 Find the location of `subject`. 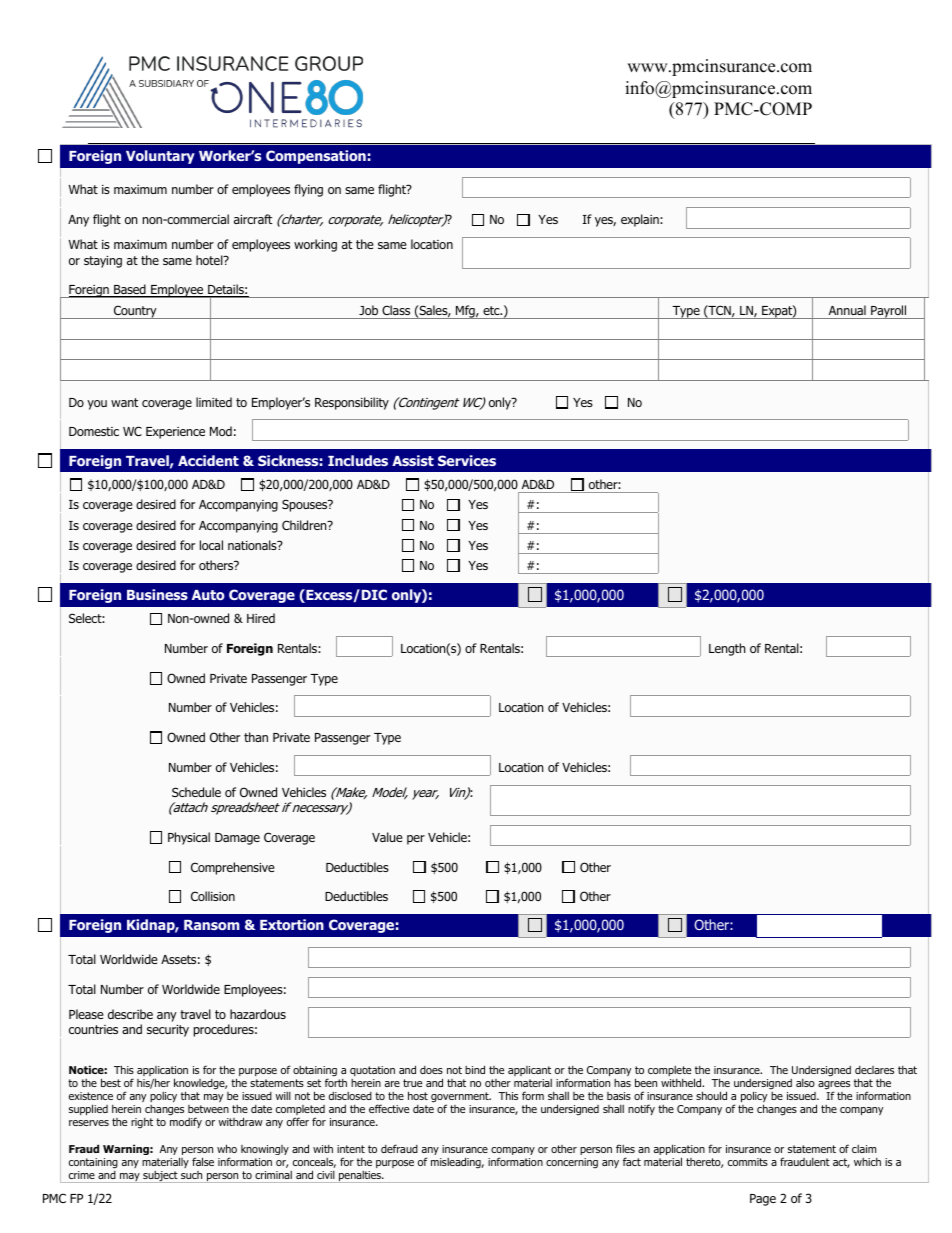

subject is located at coordinates (160, 1177).
